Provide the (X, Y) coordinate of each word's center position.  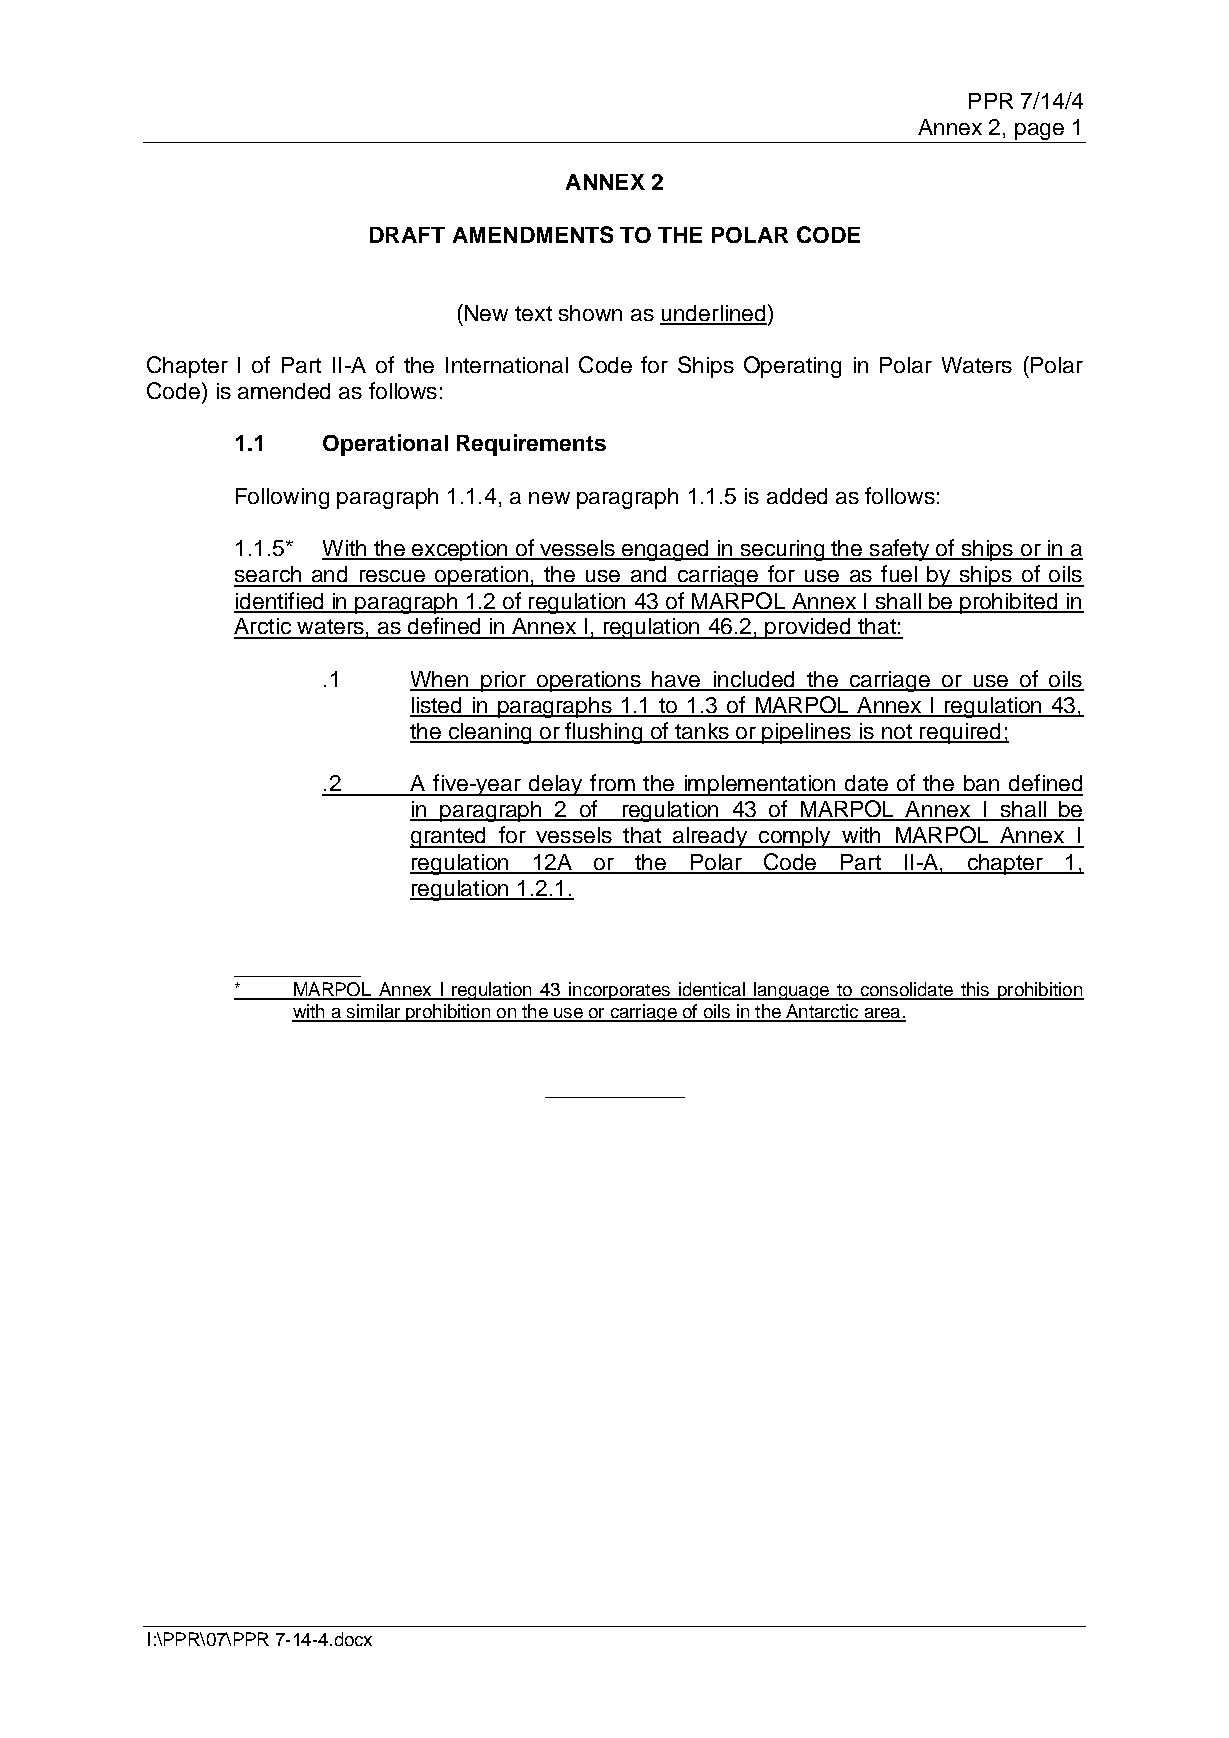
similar (374, 1012)
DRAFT (407, 235)
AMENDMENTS (533, 234)
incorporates (619, 991)
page (1039, 133)
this (975, 990)
